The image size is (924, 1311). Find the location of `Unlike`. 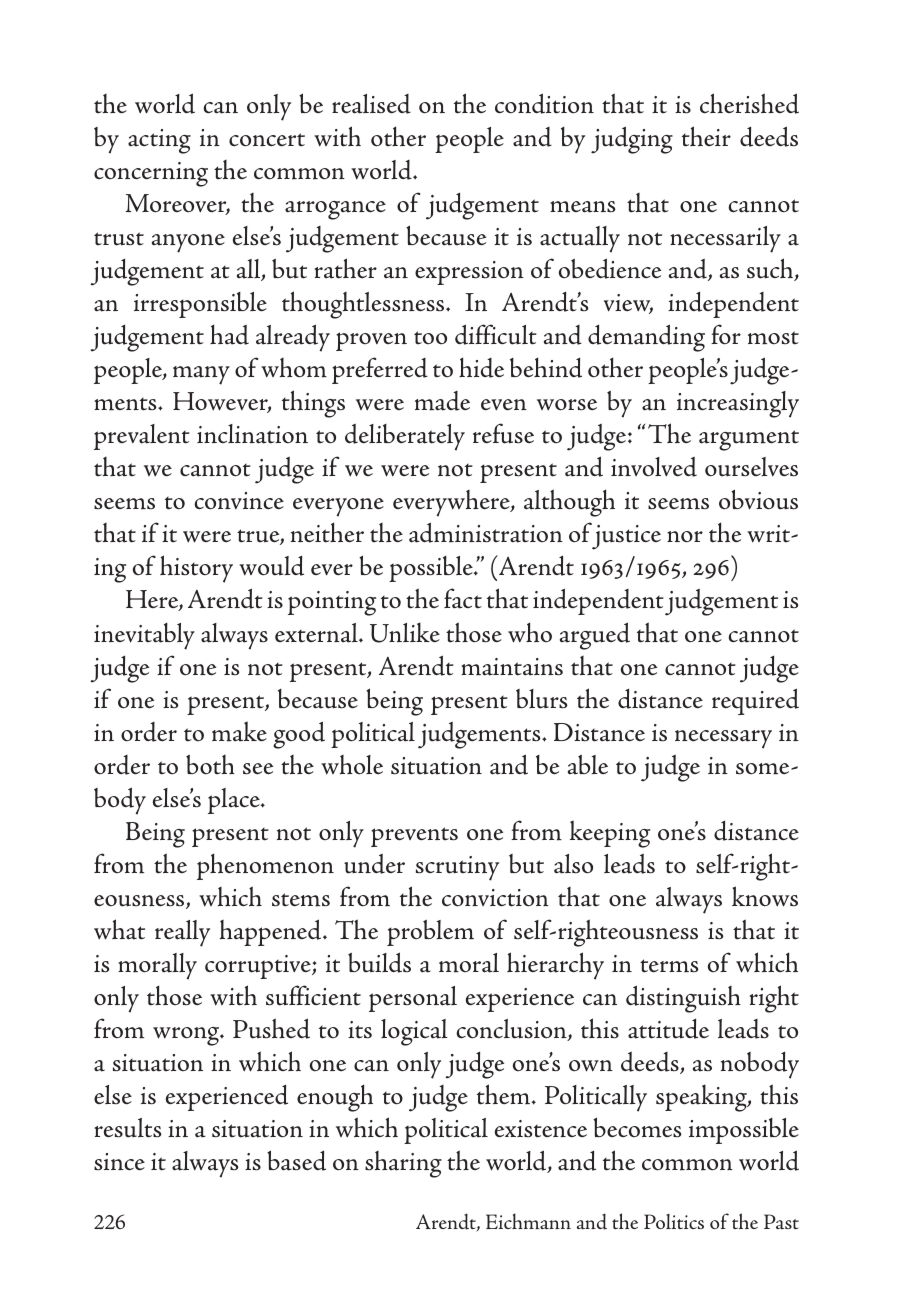

Unlike is located at coordinates (405, 632).
